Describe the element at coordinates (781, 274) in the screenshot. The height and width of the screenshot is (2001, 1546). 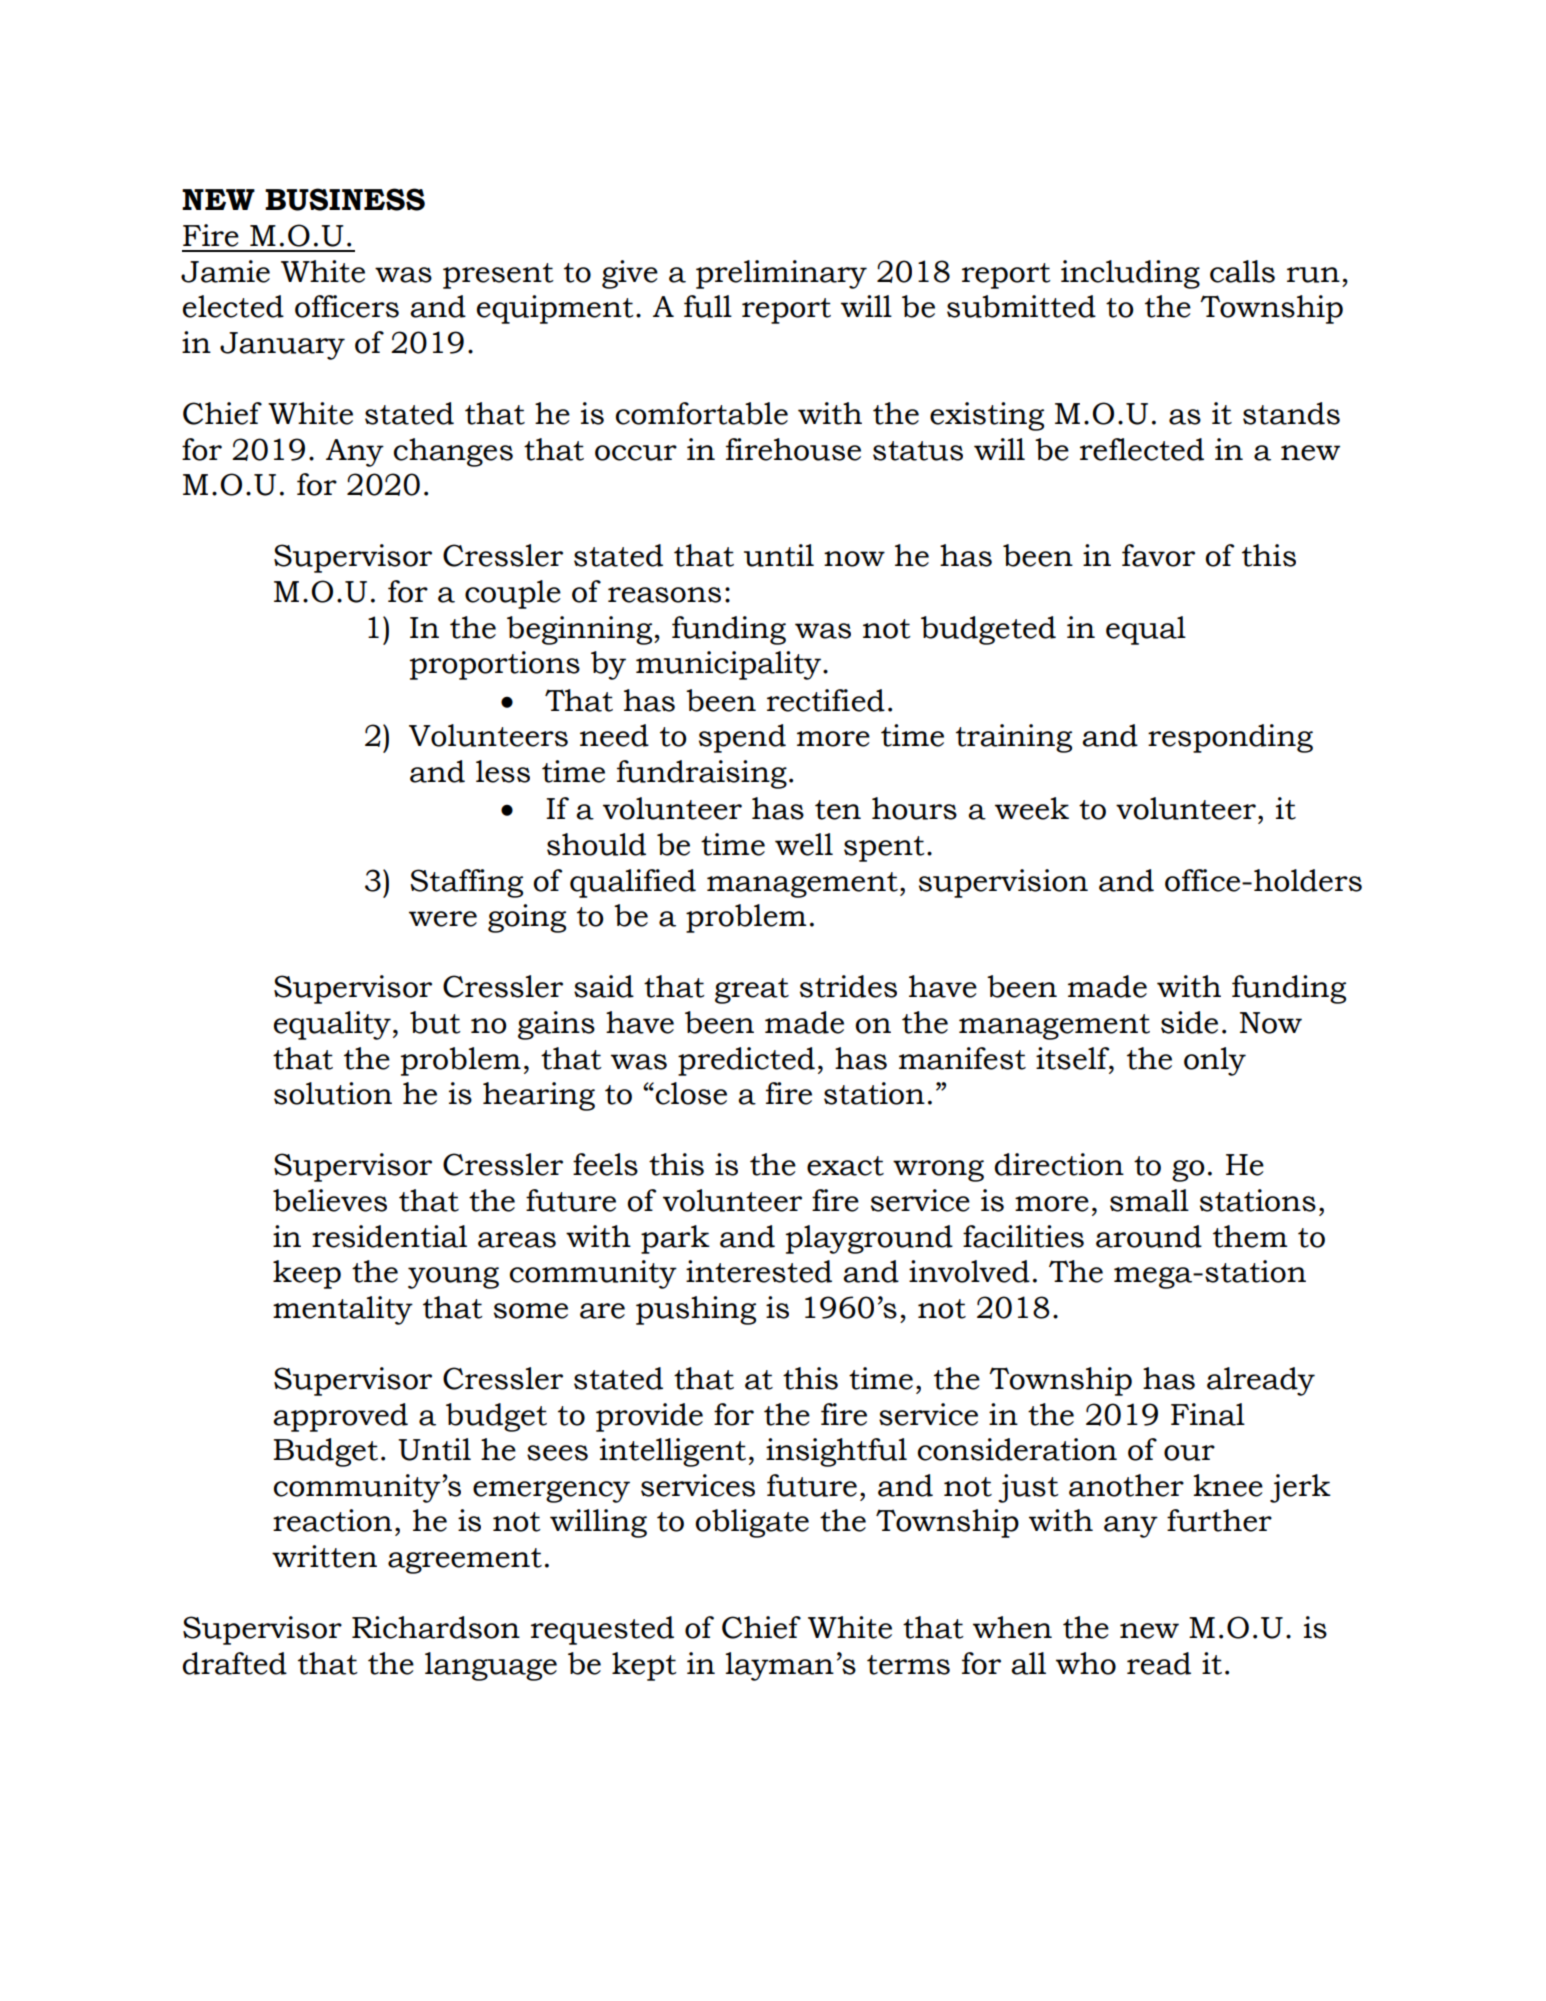
I see `preliminary` at that location.
